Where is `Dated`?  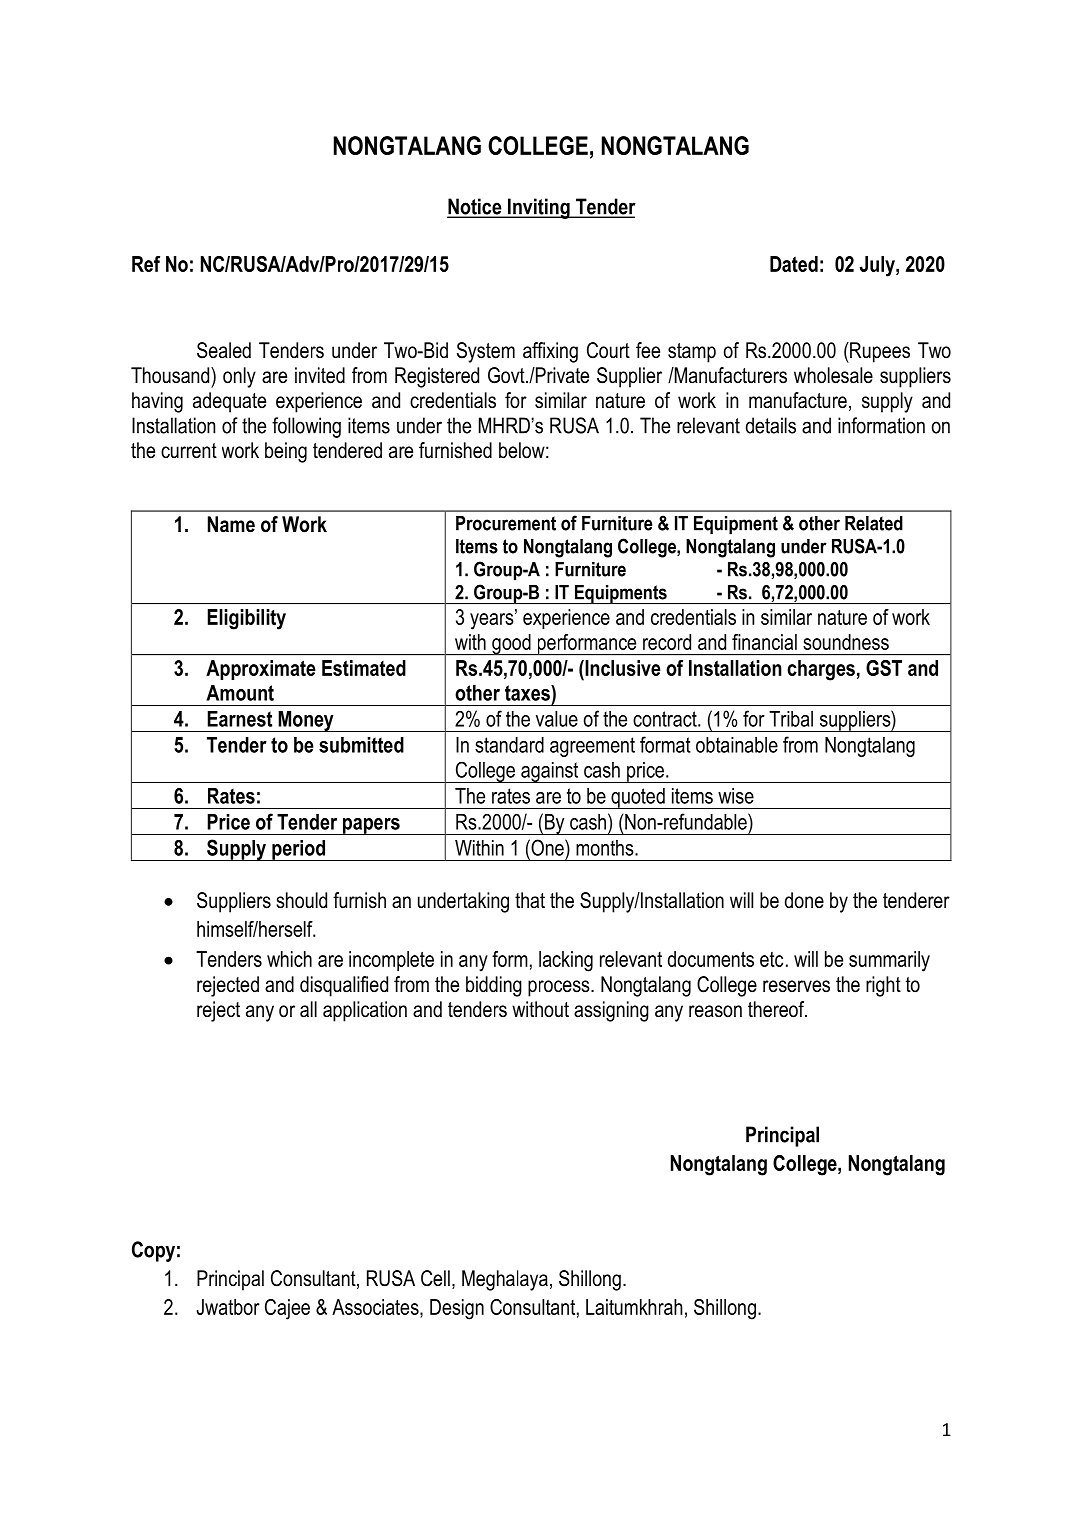
Dated is located at coordinates (794, 264).
